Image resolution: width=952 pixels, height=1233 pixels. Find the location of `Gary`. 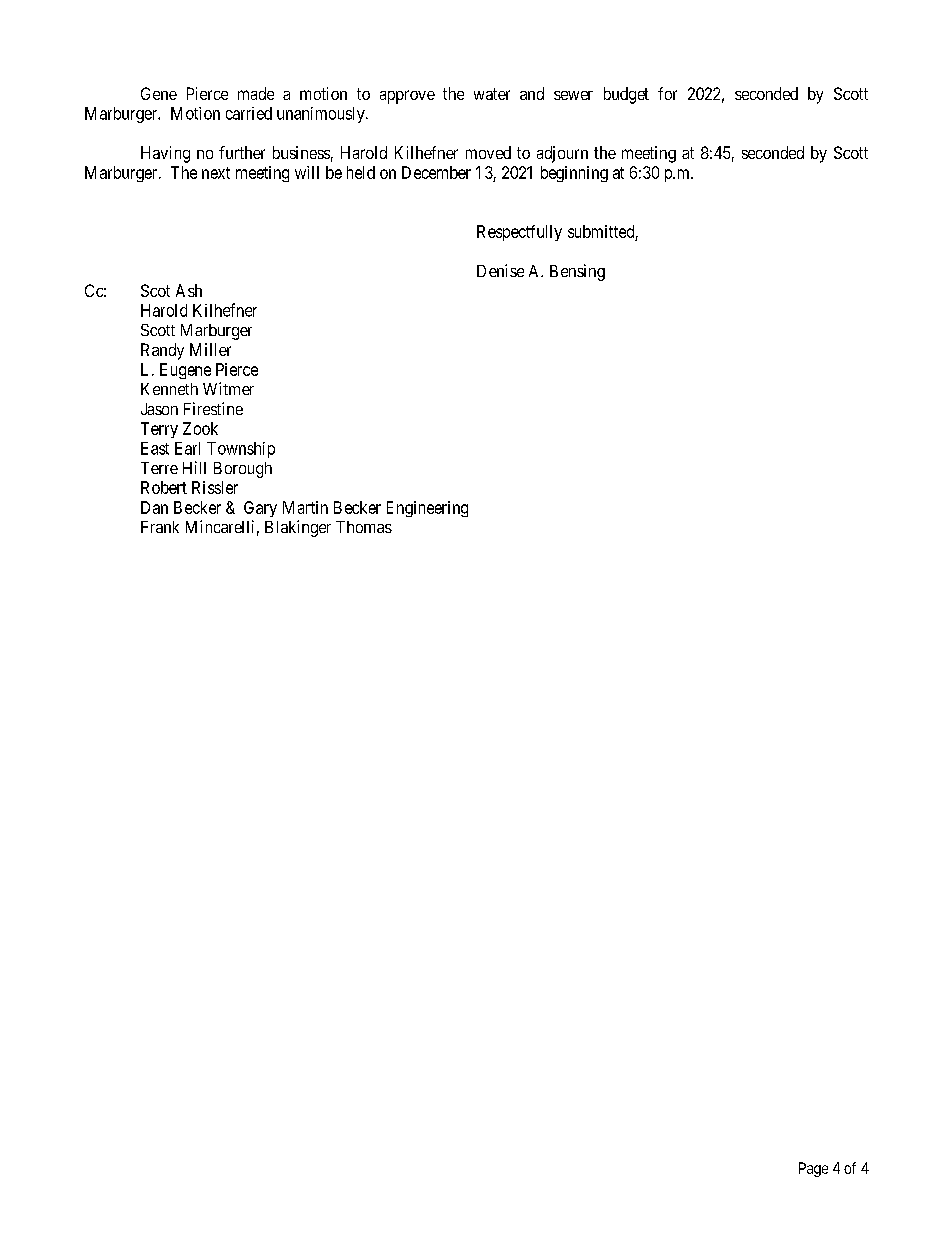

Gary is located at coordinates (260, 509).
